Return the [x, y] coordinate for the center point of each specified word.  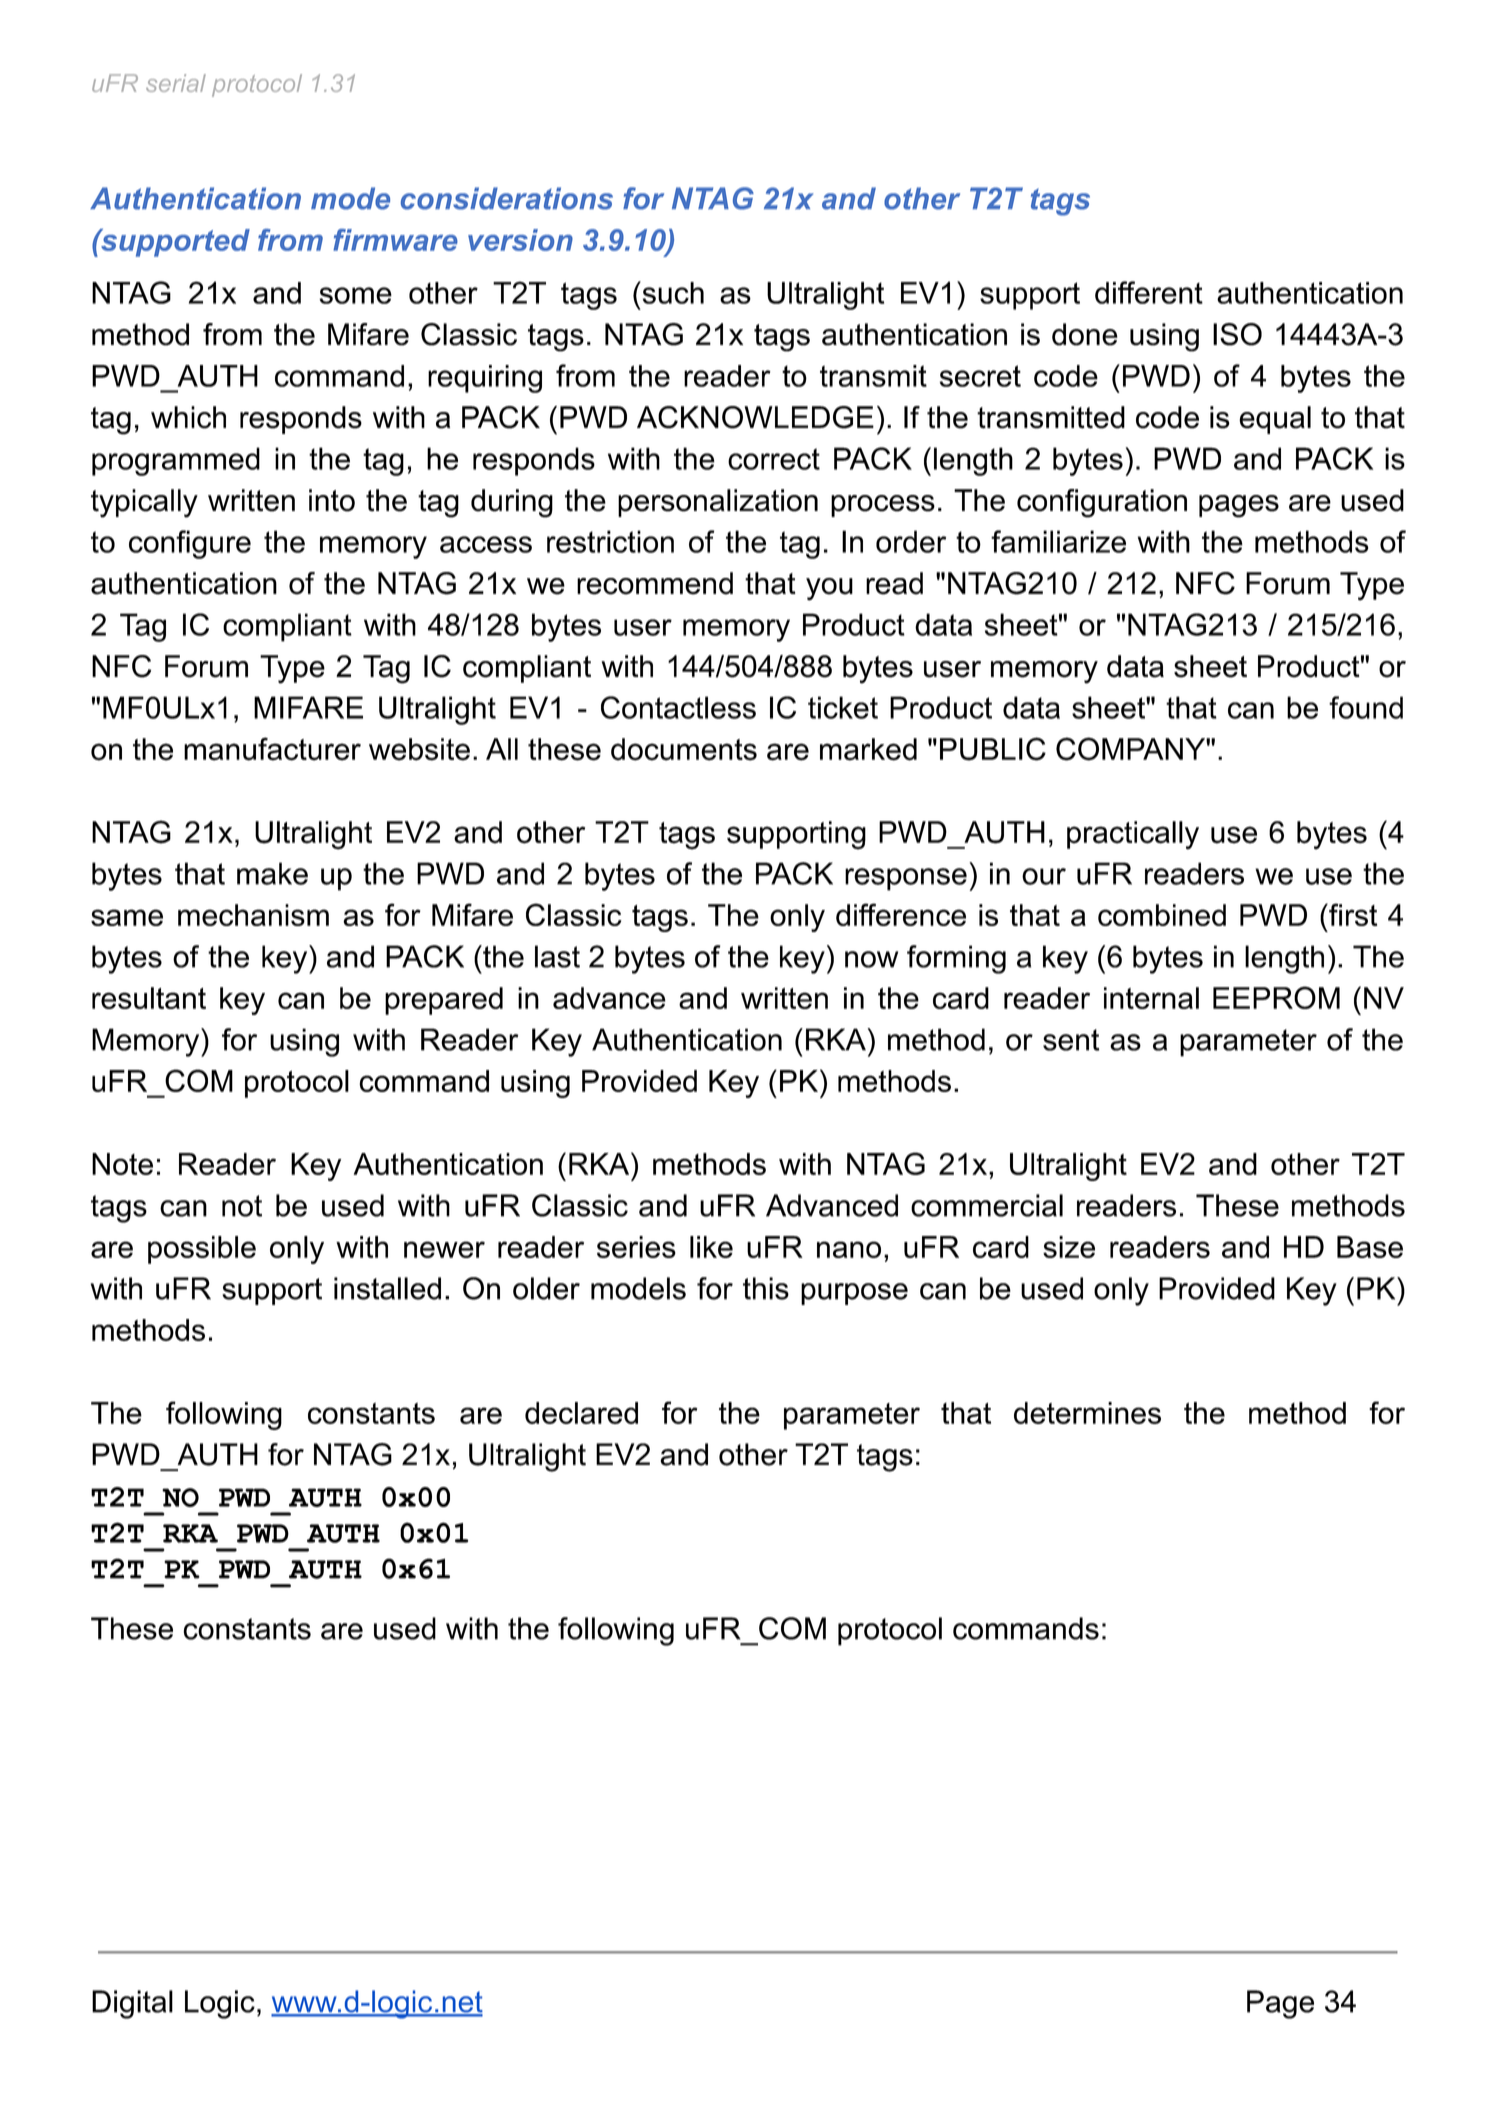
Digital [132, 2004]
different [1149, 292]
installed [387, 1288]
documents [684, 749]
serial [176, 83]
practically [1133, 835]
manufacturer [272, 749]
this [766, 1288]
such [672, 292]
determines [1087, 1413]
